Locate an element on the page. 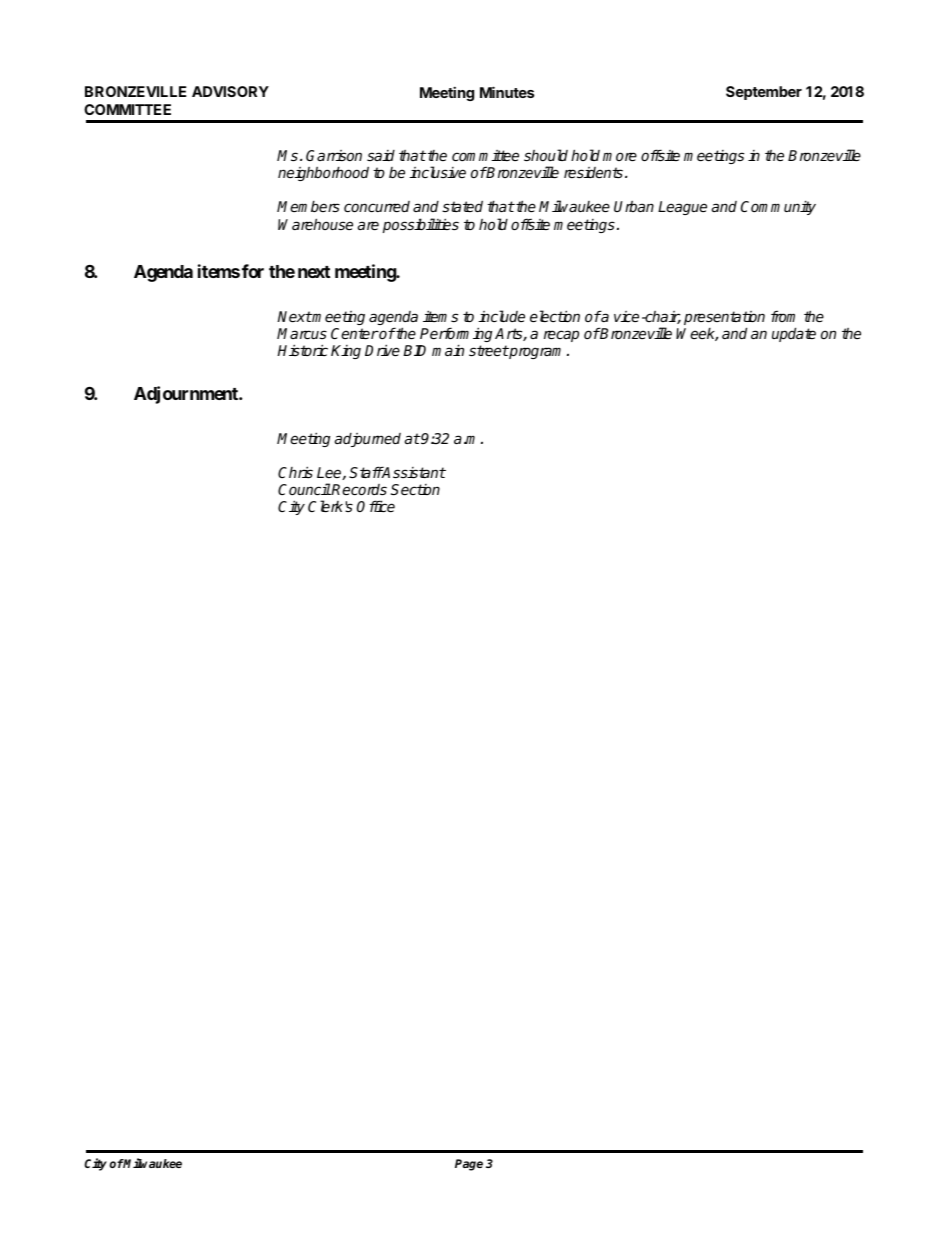  Office is located at coordinates (376, 506).
